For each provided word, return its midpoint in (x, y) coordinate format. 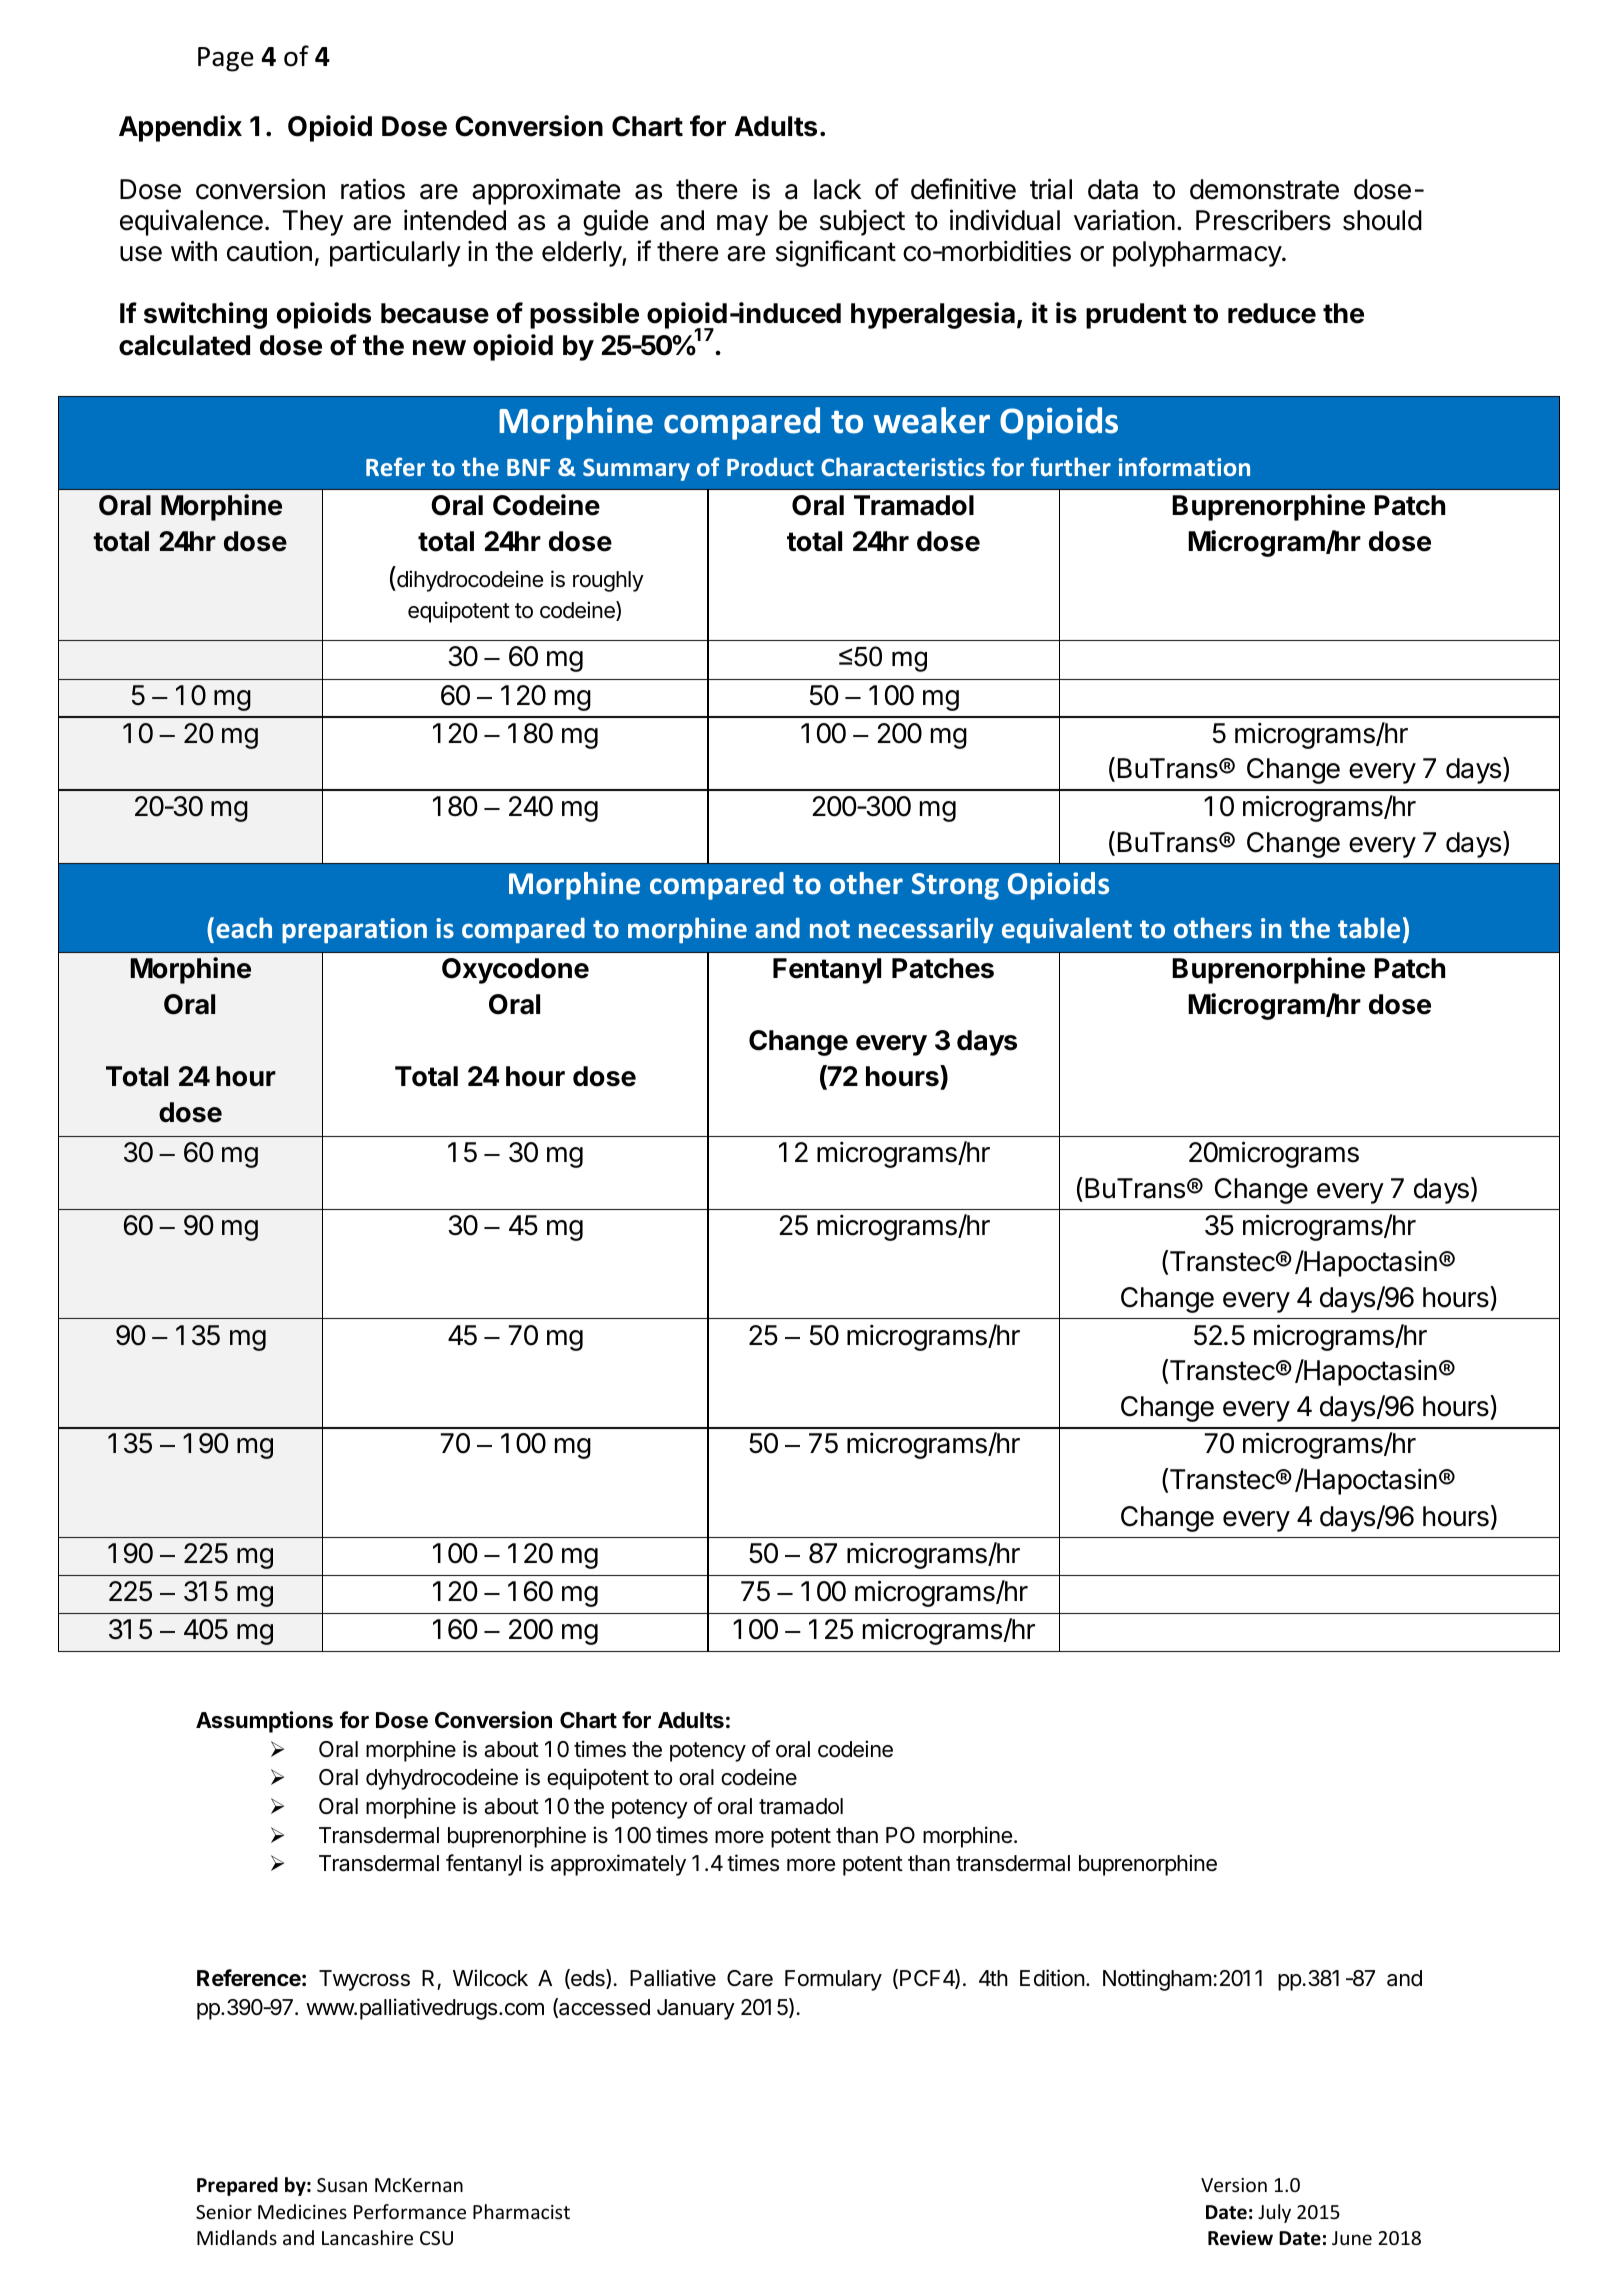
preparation (354, 930)
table (1369, 928)
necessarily (926, 930)
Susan (342, 2185)
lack (837, 189)
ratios (373, 189)
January (696, 2009)
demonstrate (1264, 189)
